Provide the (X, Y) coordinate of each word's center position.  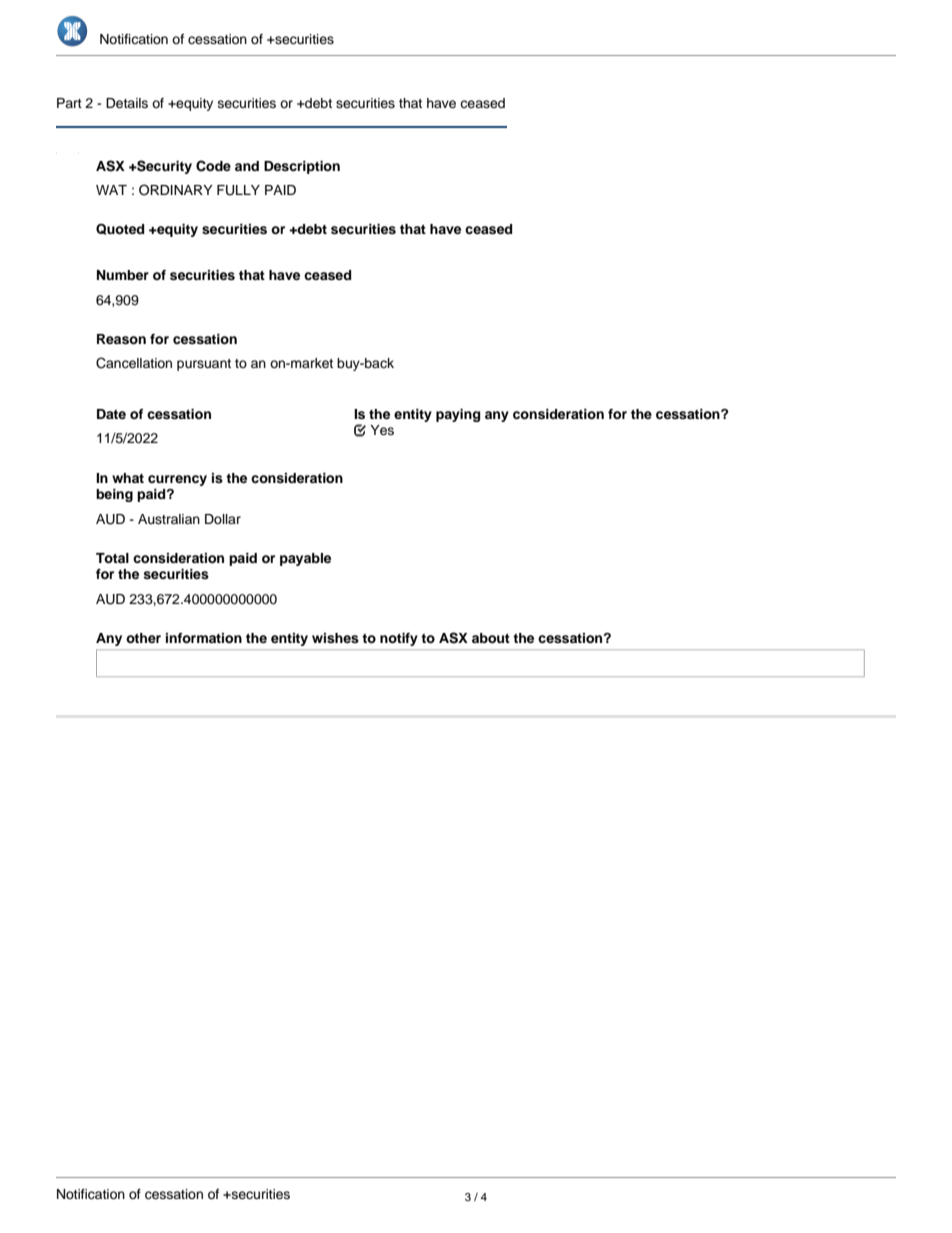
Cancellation (134, 363)
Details (127, 103)
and (247, 166)
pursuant (204, 365)
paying (458, 415)
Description (302, 167)
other (143, 638)
